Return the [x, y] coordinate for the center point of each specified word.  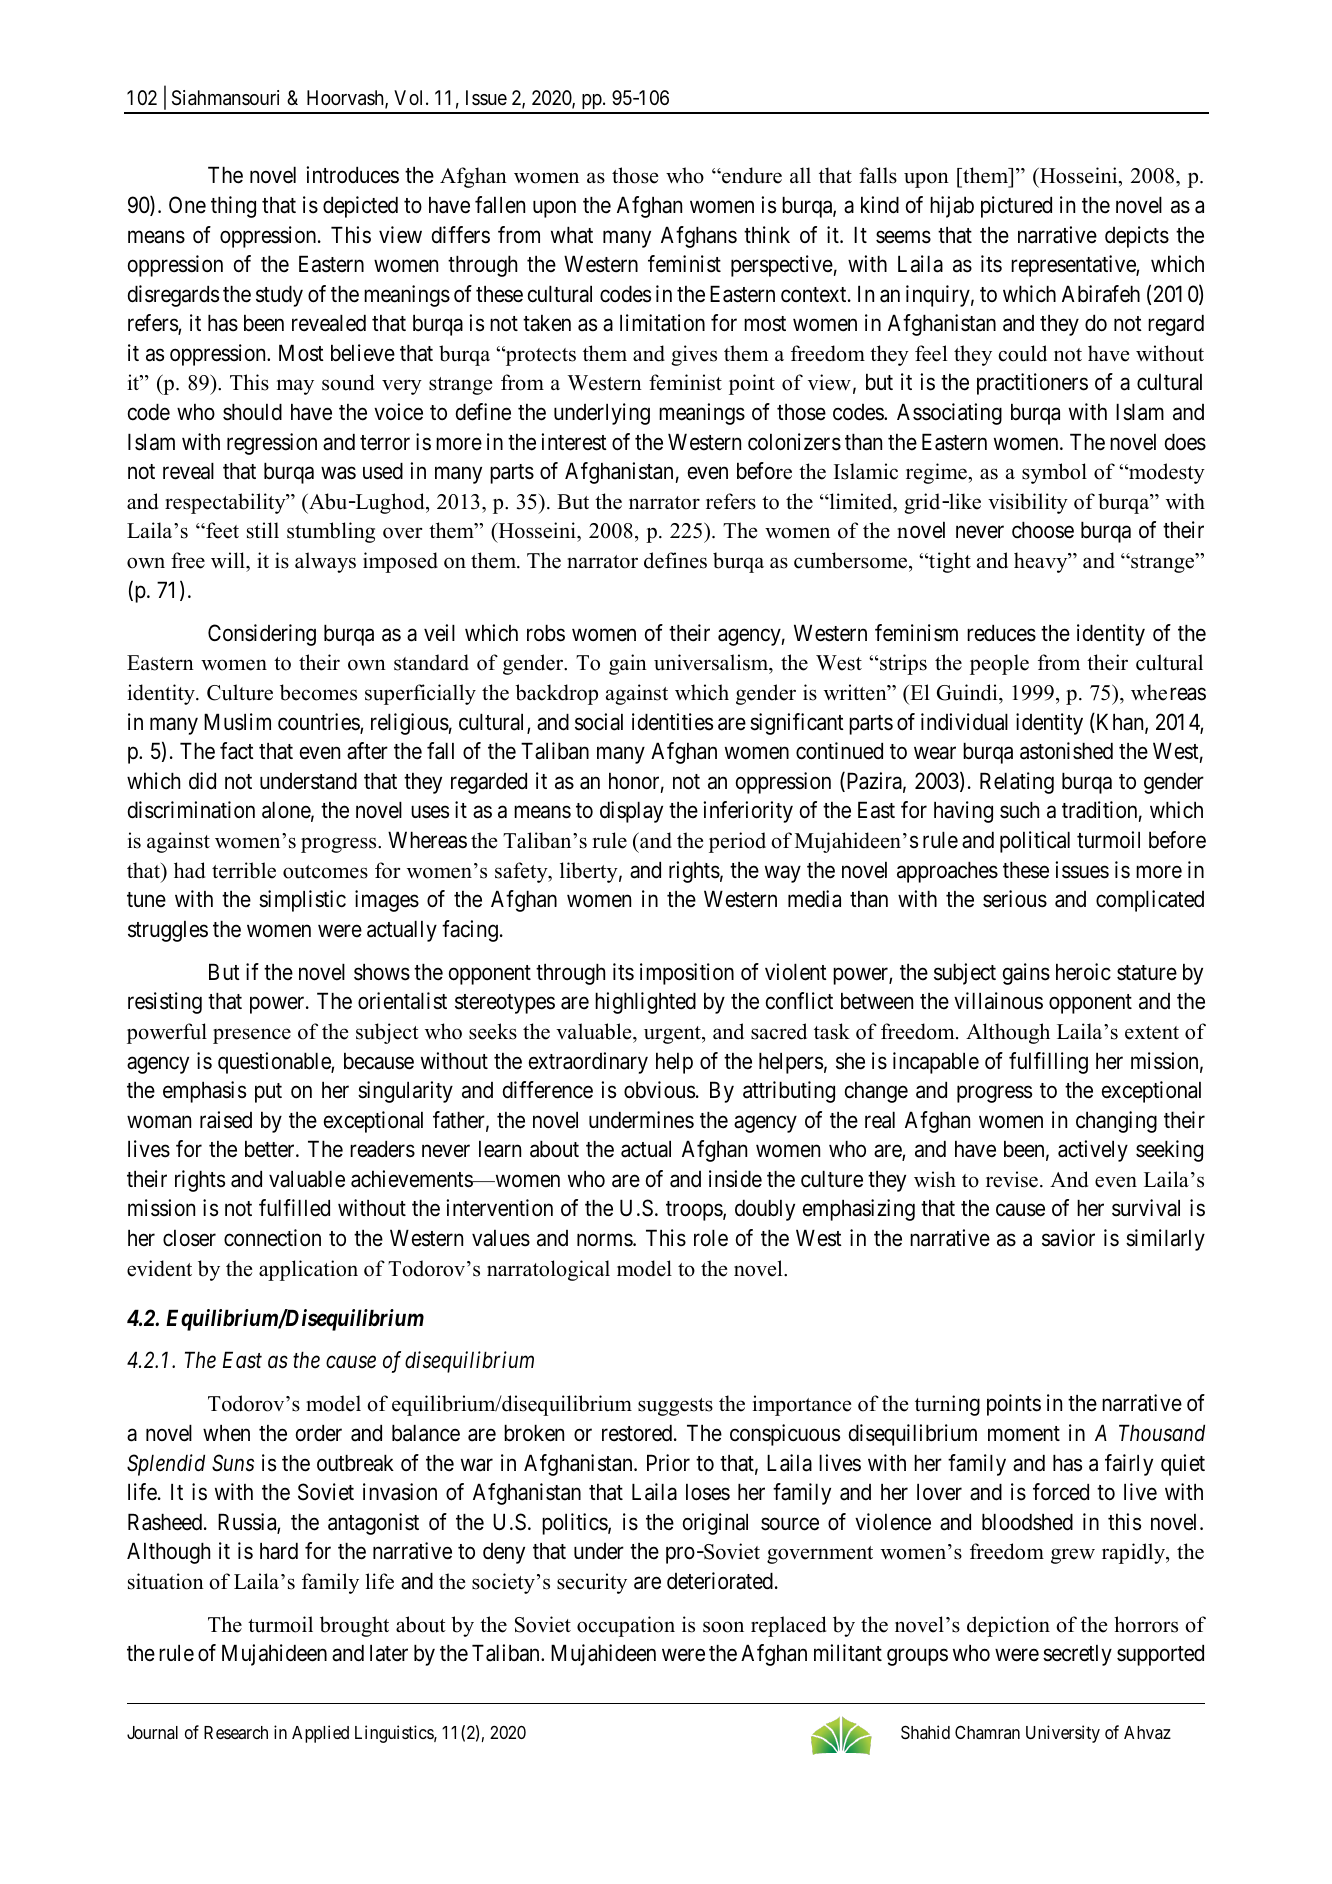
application [308, 1270]
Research [236, 1732]
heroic [1083, 972]
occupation [626, 1626]
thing [233, 207]
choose [1043, 530]
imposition [687, 974]
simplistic [302, 901]
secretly [1077, 1655]
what [572, 235]
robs [546, 633]
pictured [1016, 207]
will [229, 562]
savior [1068, 1238]
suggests [675, 1407]
